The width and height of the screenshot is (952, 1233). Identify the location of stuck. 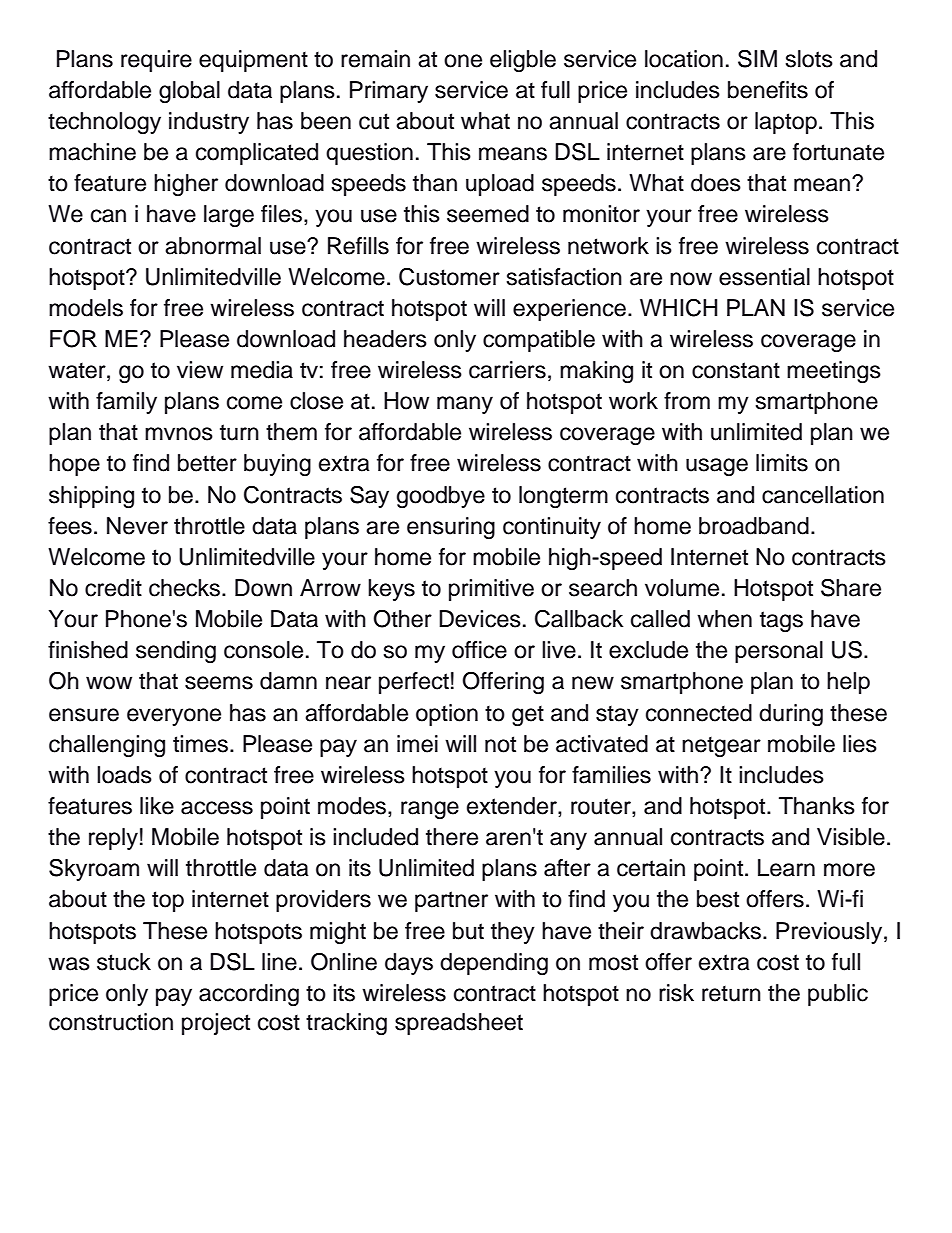
(124, 962).
